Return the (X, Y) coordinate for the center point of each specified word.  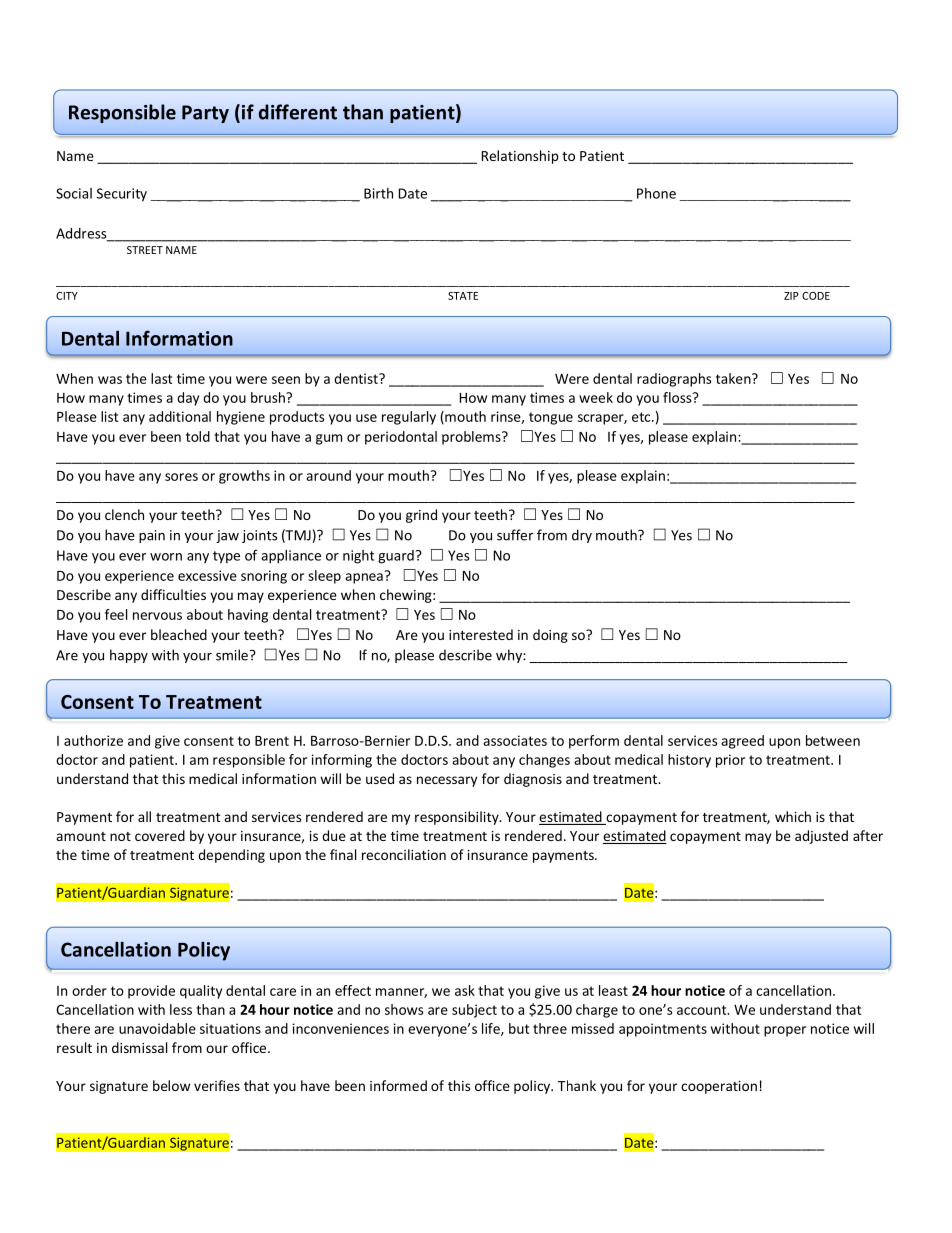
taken (734, 378)
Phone (656, 193)
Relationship (520, 157)
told (198, 436)
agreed (742, 742)
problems (472, 438)
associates (515, 740)
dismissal (139, 1047)
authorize (93, 740)
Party (205, 114)
